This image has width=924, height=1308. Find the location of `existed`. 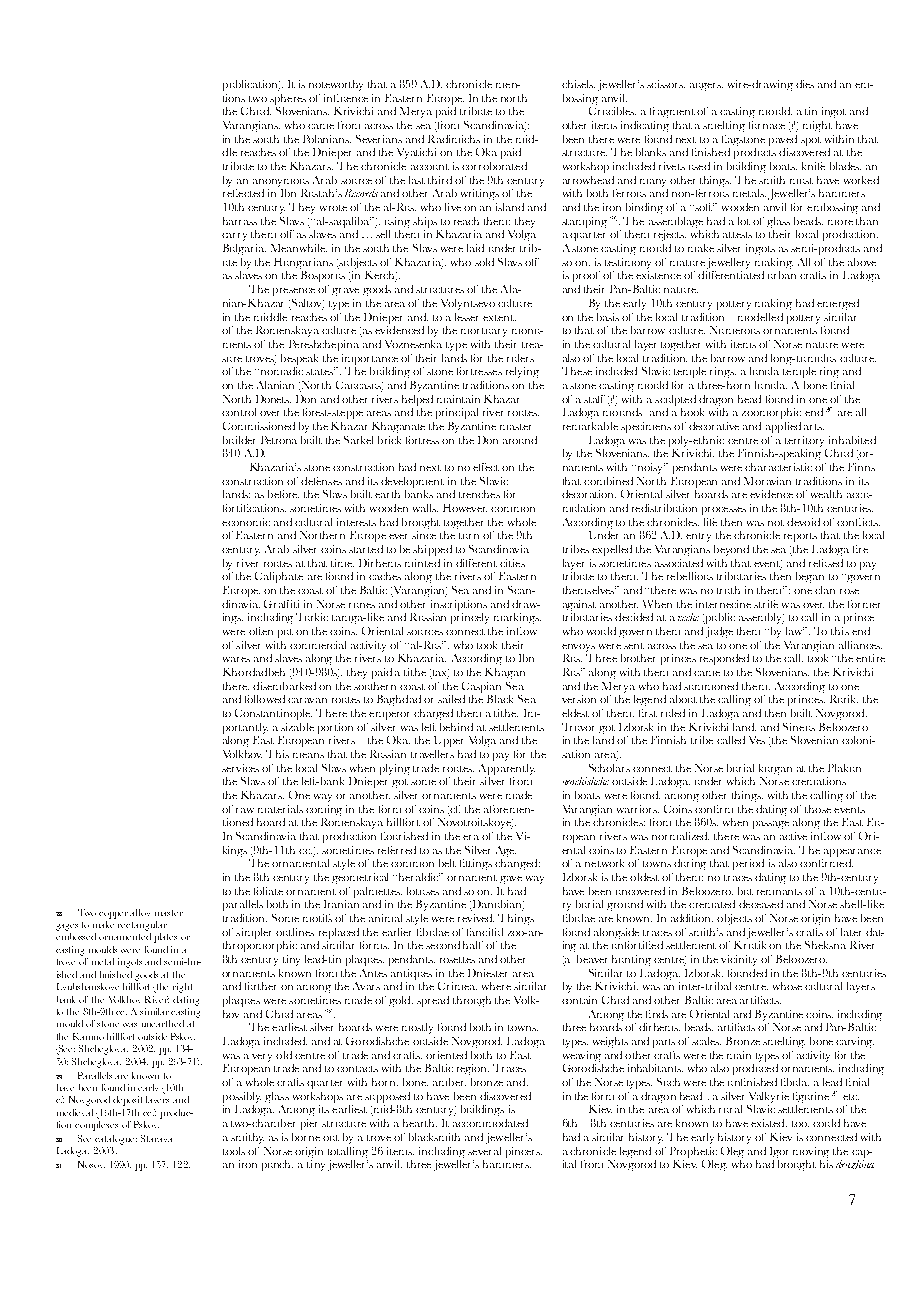

existed is located at coordinates (769, 1123).
